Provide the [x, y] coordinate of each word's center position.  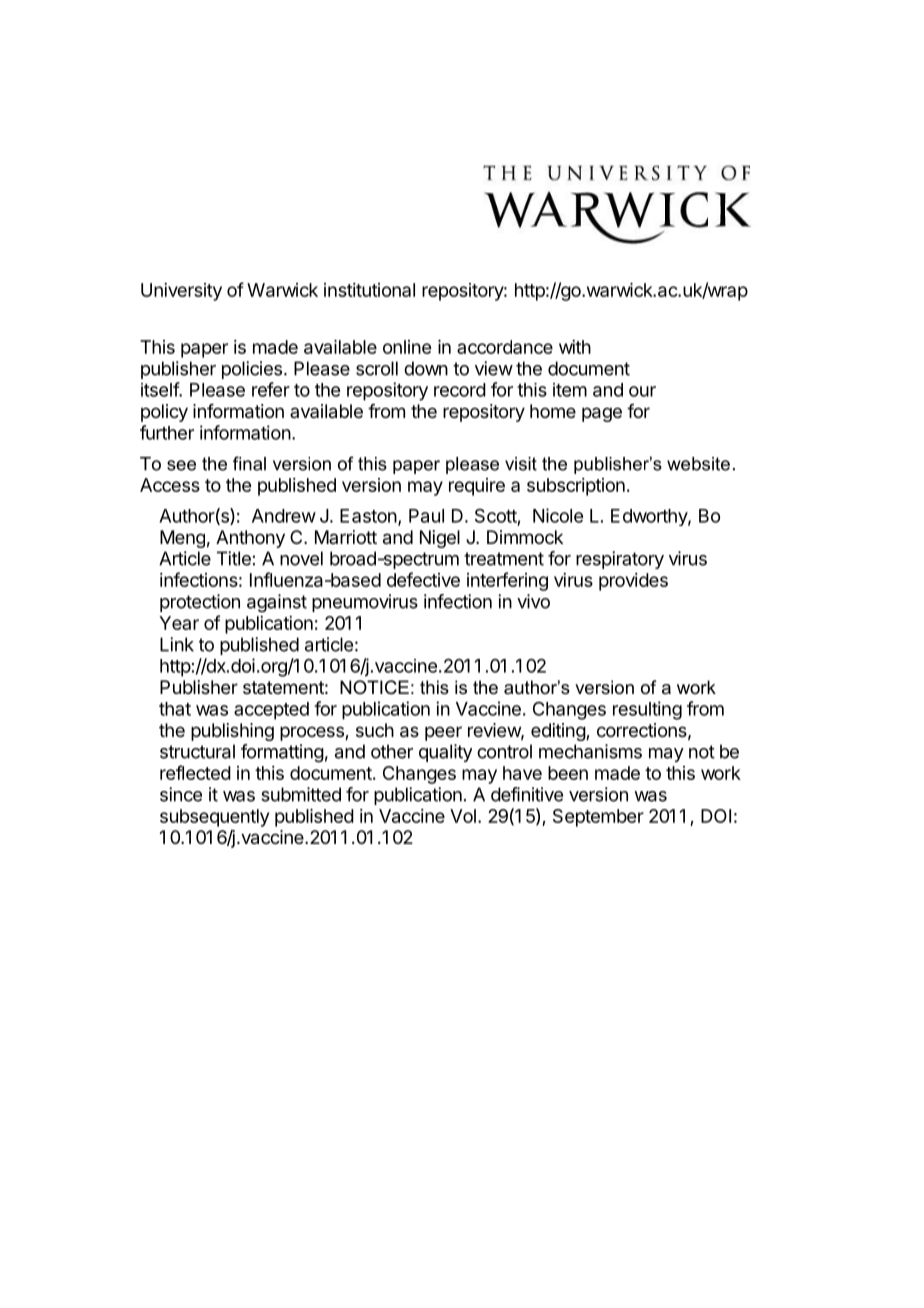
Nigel [440, 539]
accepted [271, 711]
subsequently [214, 818]
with [575, 347]
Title [234, 558]
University [181, 292]
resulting [647, 710]
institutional [369, 290]
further [167, 432]
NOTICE [374, 687]
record [460, 390]
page [602, 414]
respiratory [620, 560]
